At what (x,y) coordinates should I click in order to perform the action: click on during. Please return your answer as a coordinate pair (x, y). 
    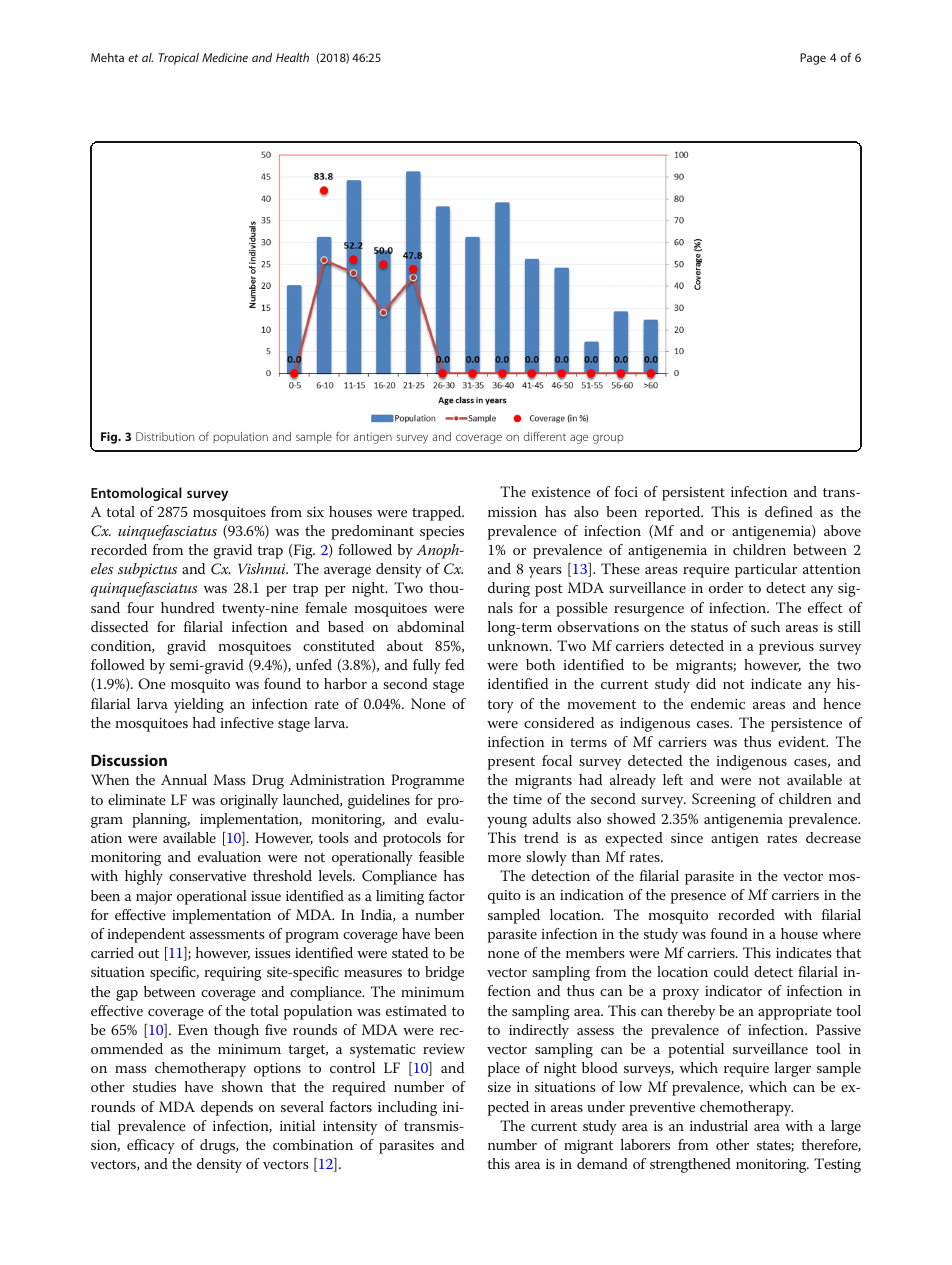
    Looking at the image, I should click on (509, 589).
